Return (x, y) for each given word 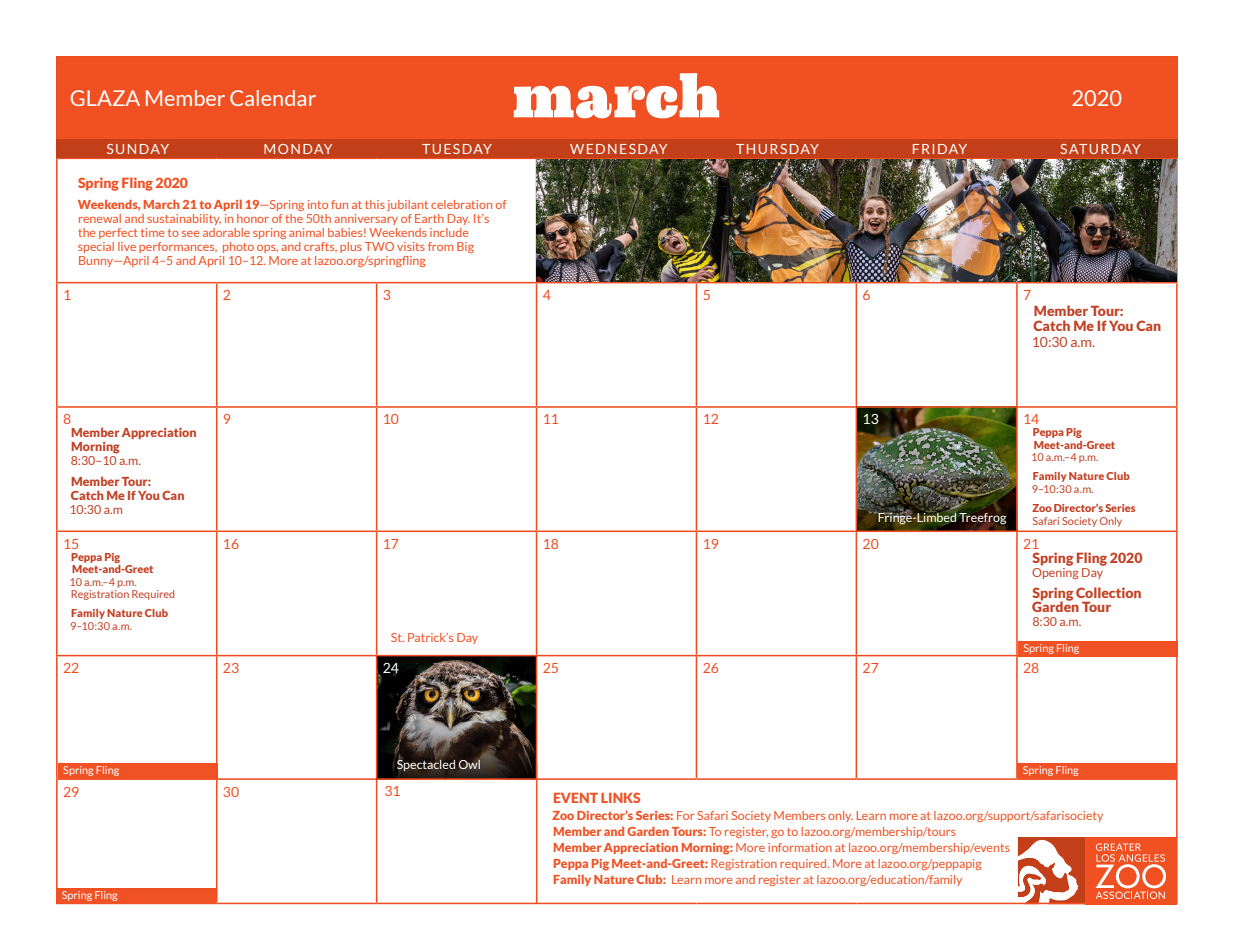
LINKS (620, 797)
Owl (469, 764)
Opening (1055, 572)
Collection (1108, 592)
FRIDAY (940, 149)
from (440, 246)
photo (238, 247)
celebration (461, 204)
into (318, 204)
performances (178, 247)
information (800, 847)
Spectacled (426, 764)
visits (411, 246)
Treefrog (982, 518)
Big (465, 247)
